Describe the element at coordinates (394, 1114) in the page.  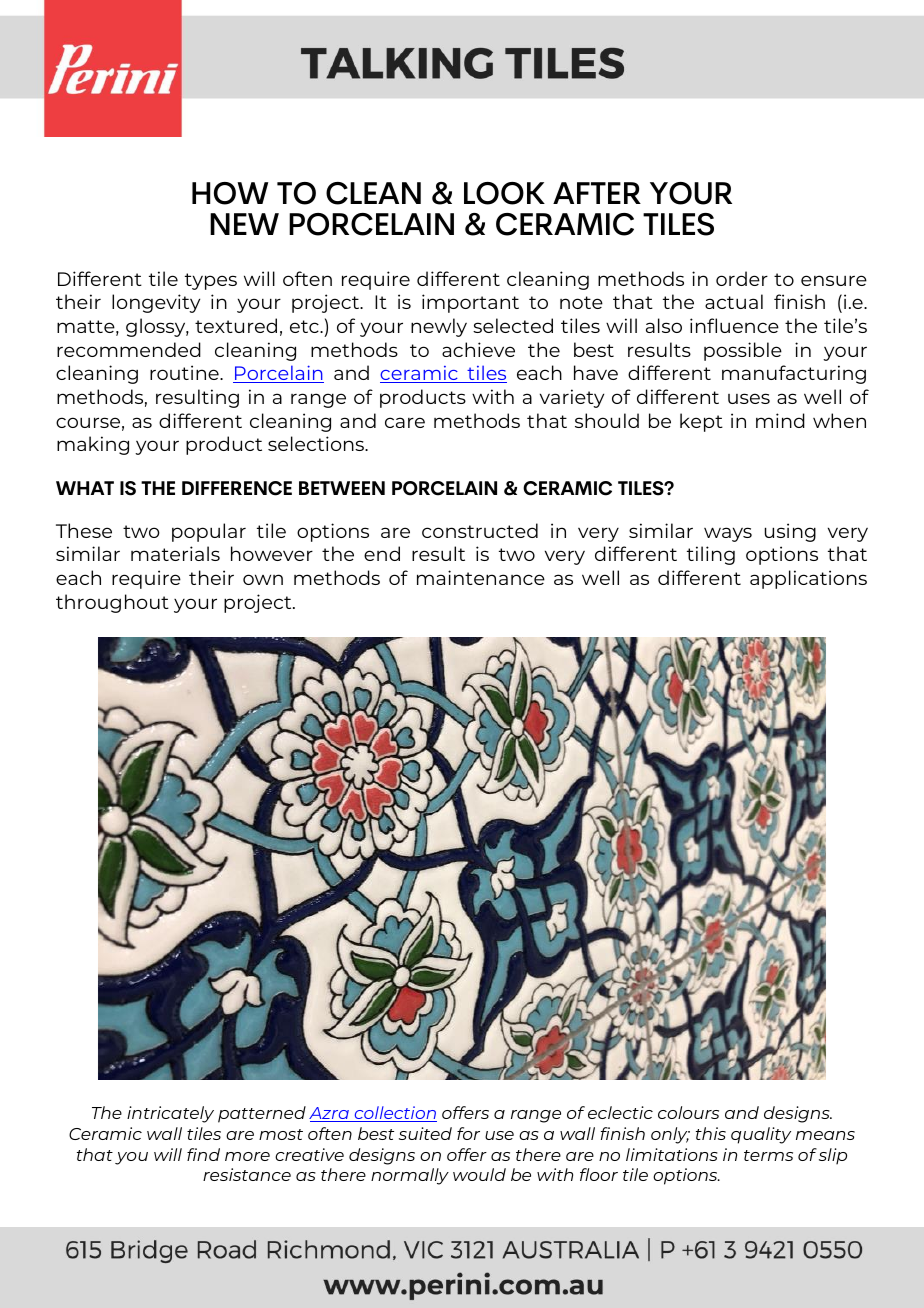
I see `collection` at that location.
